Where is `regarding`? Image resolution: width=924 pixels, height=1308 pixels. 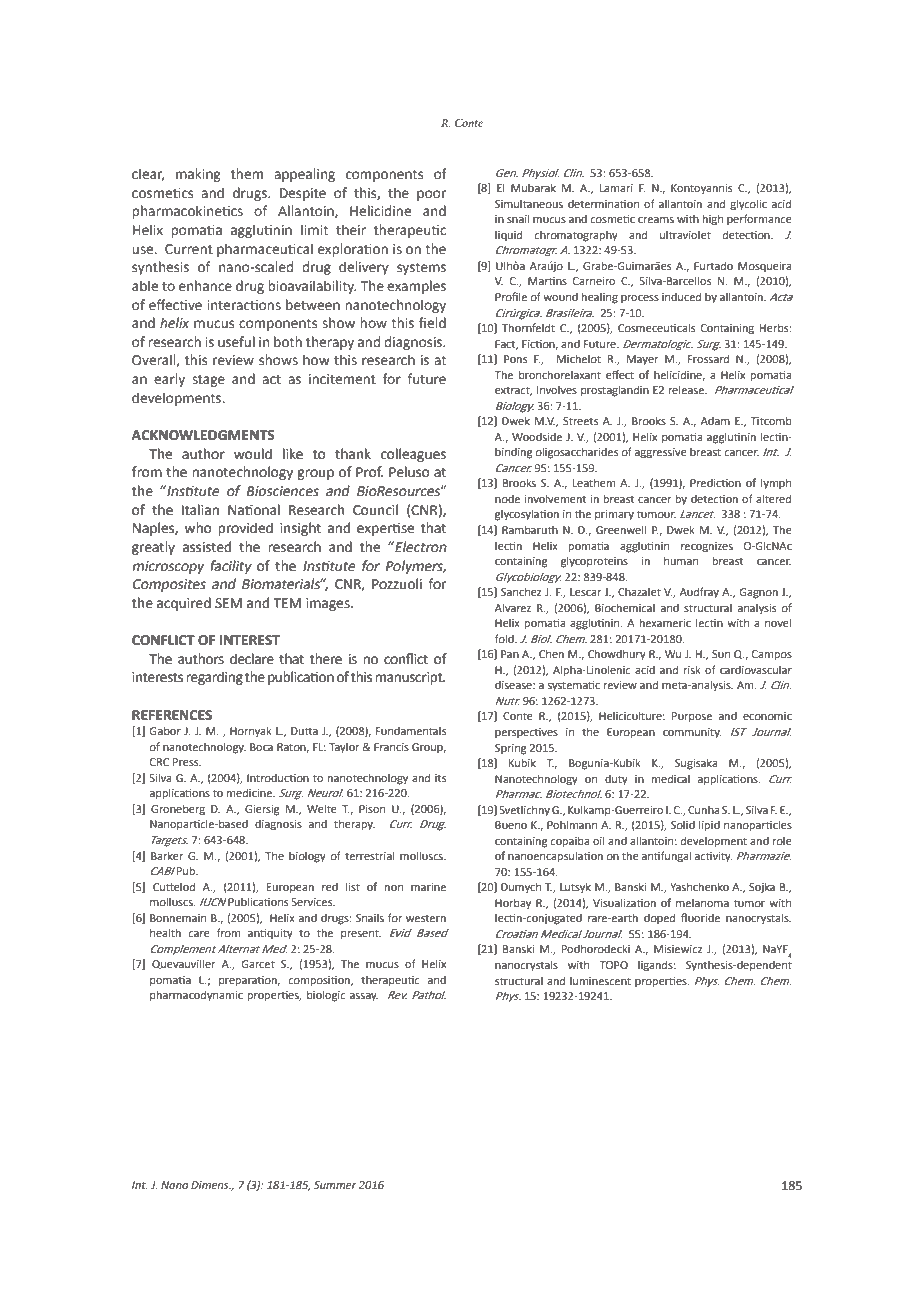 regarding is located at coordinates (214, 678).
